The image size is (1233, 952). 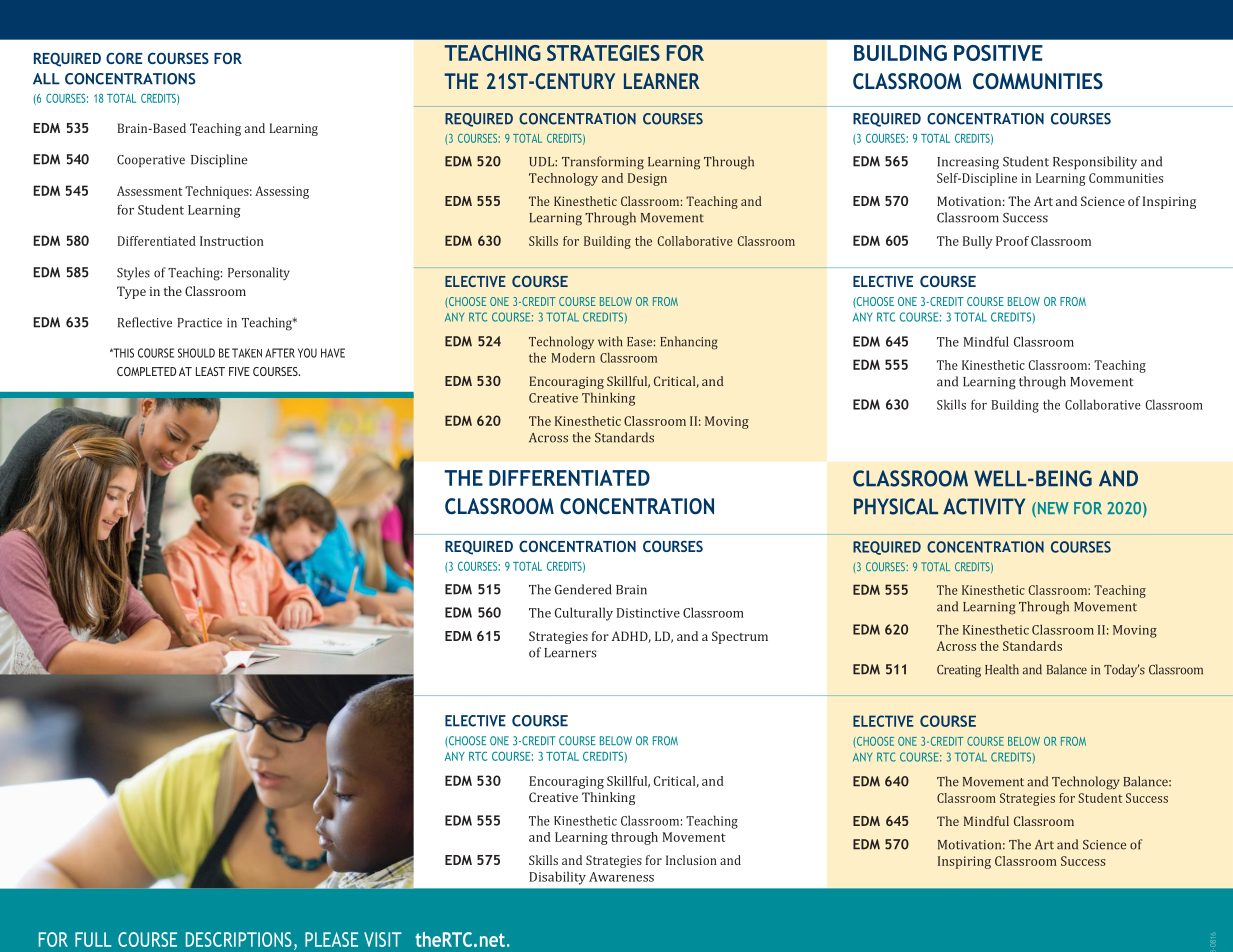 What do you see at coordinates (210, 371) in the document?
I see `LEAST` at bounding box center [210, 371].
